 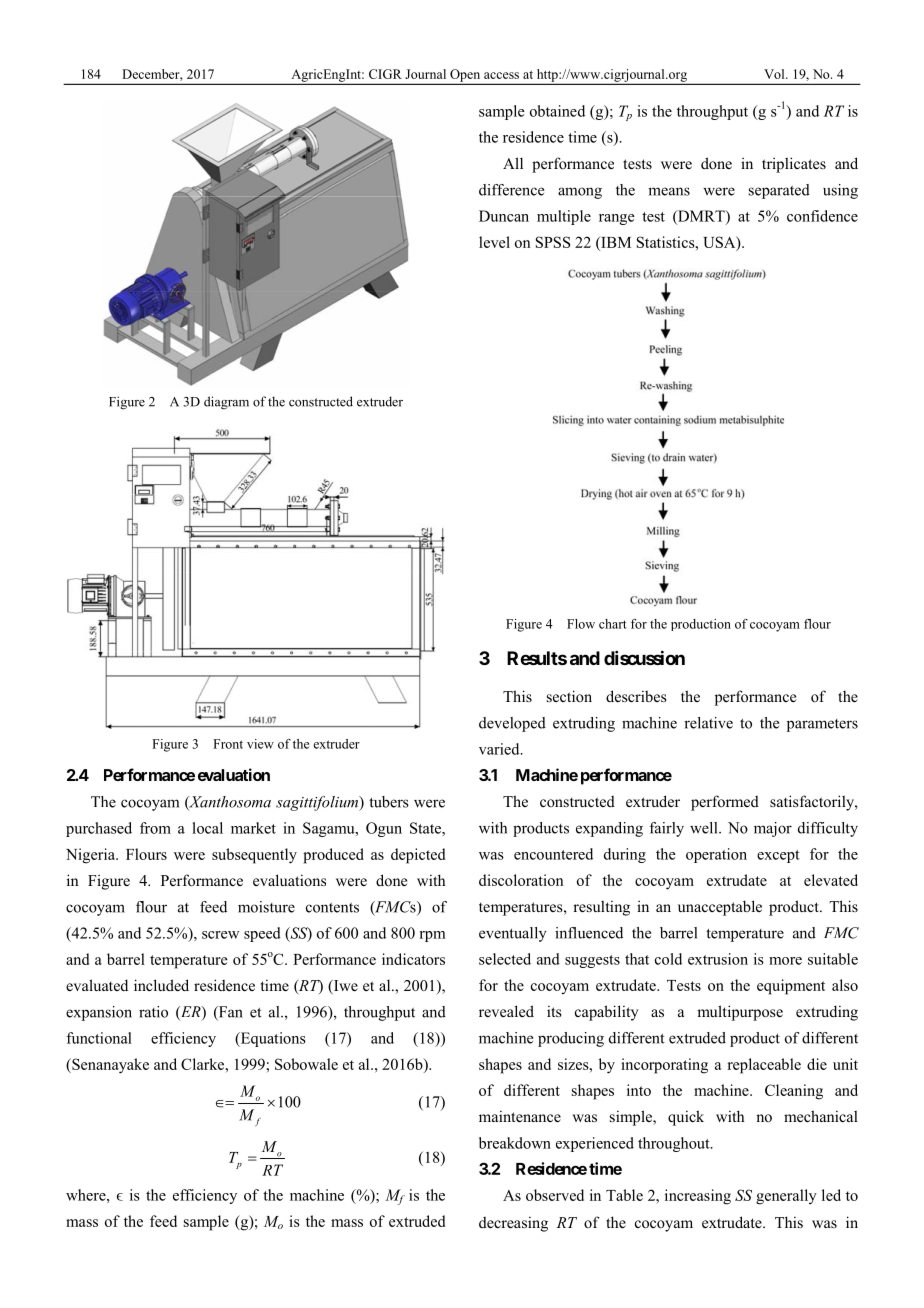 What do you see at coordinates (512, 724) in the image?
I see `developed` at bounding box center [512, 724].
